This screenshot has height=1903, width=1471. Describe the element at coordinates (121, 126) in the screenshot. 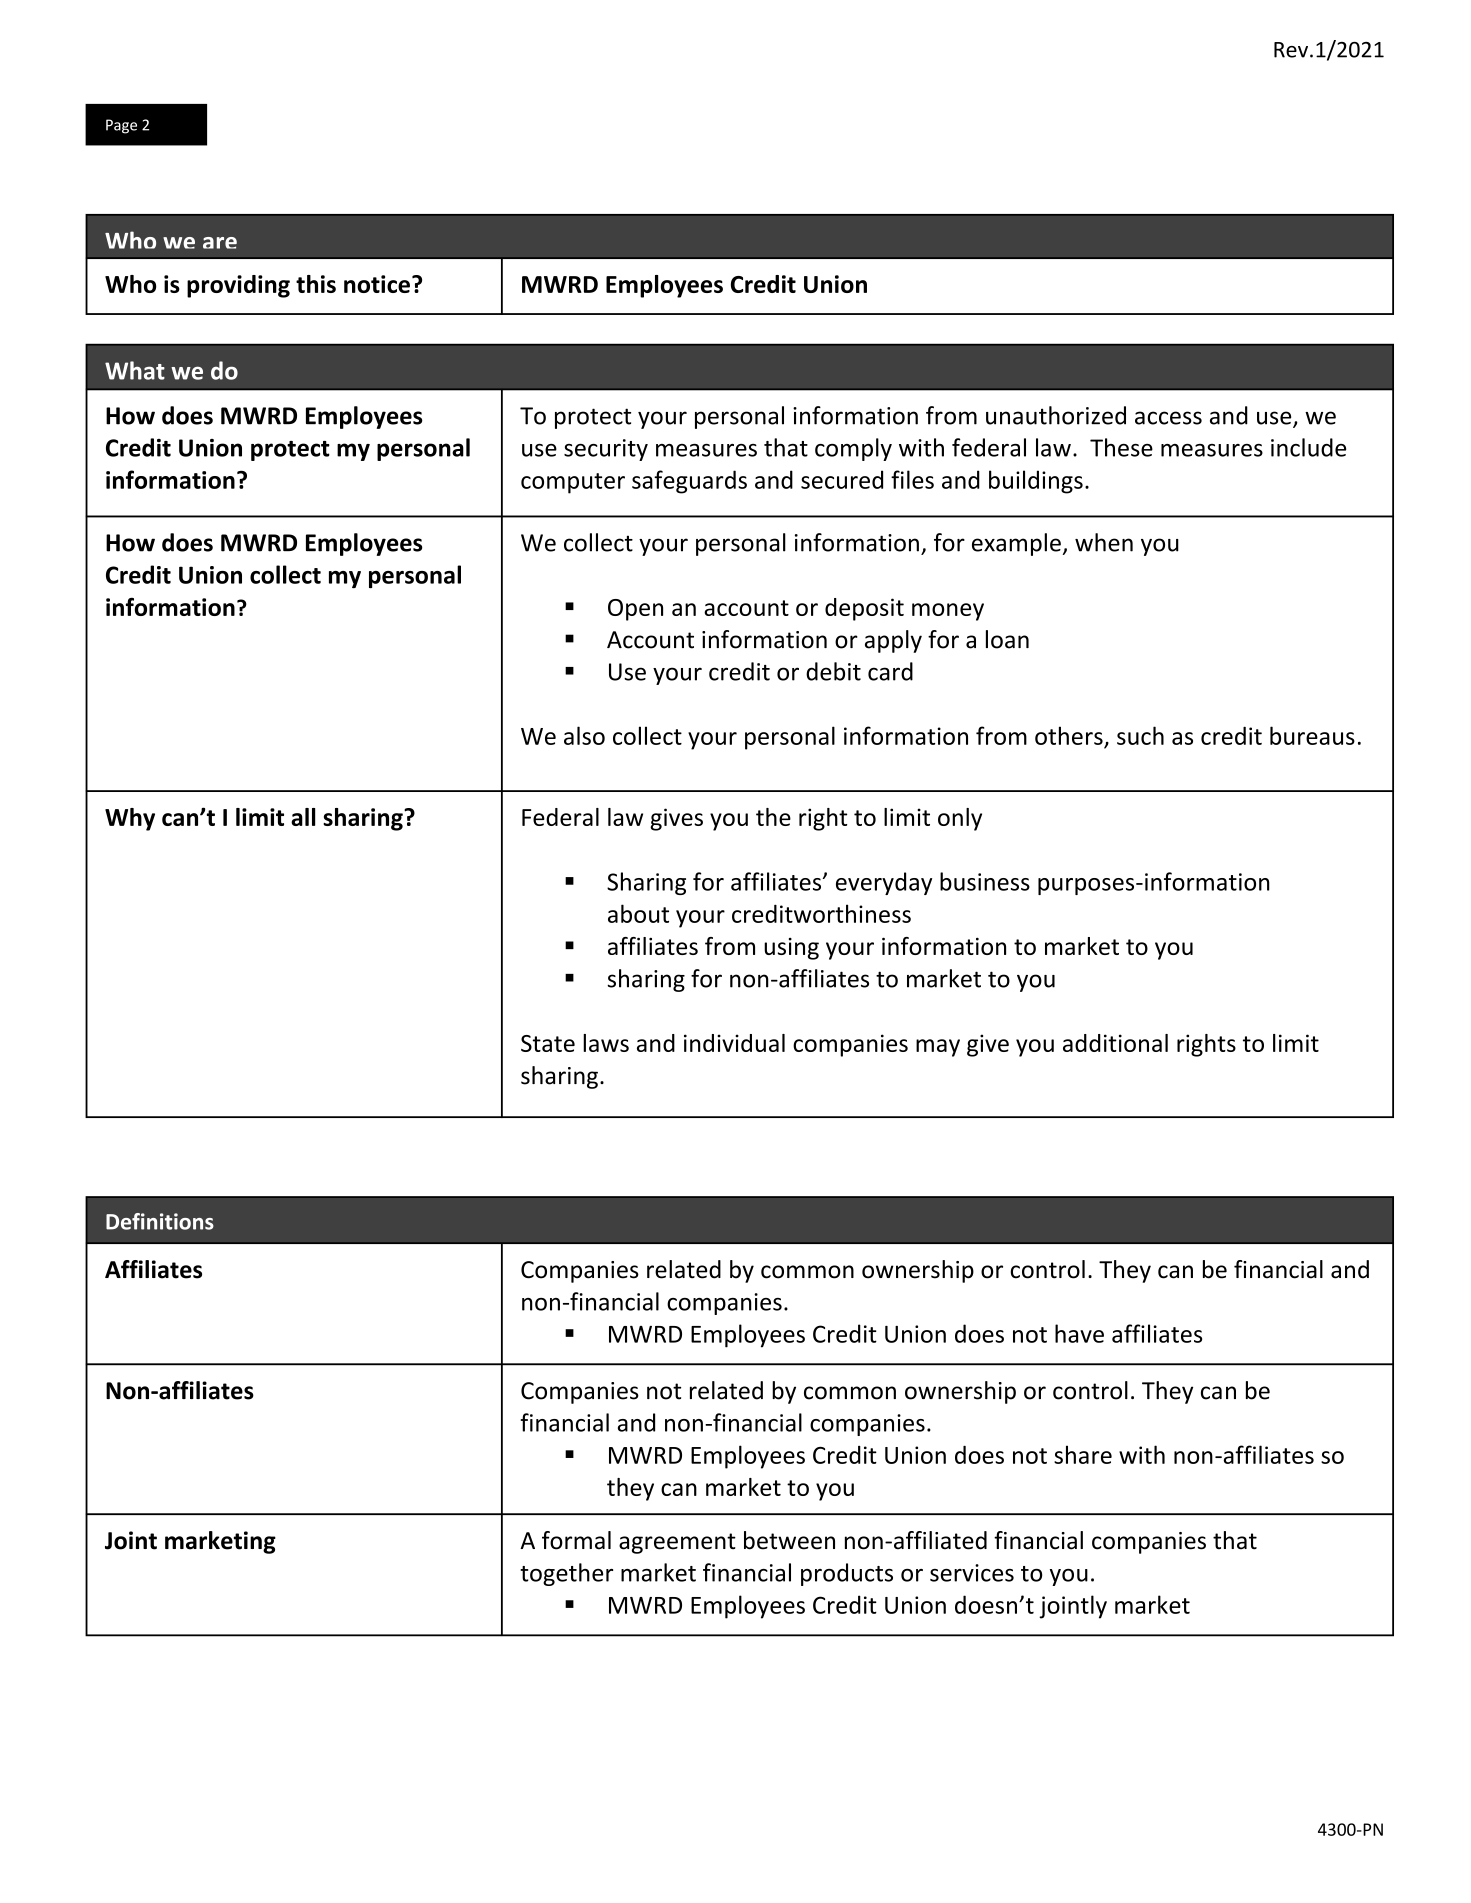

I see `Page` at that location.
